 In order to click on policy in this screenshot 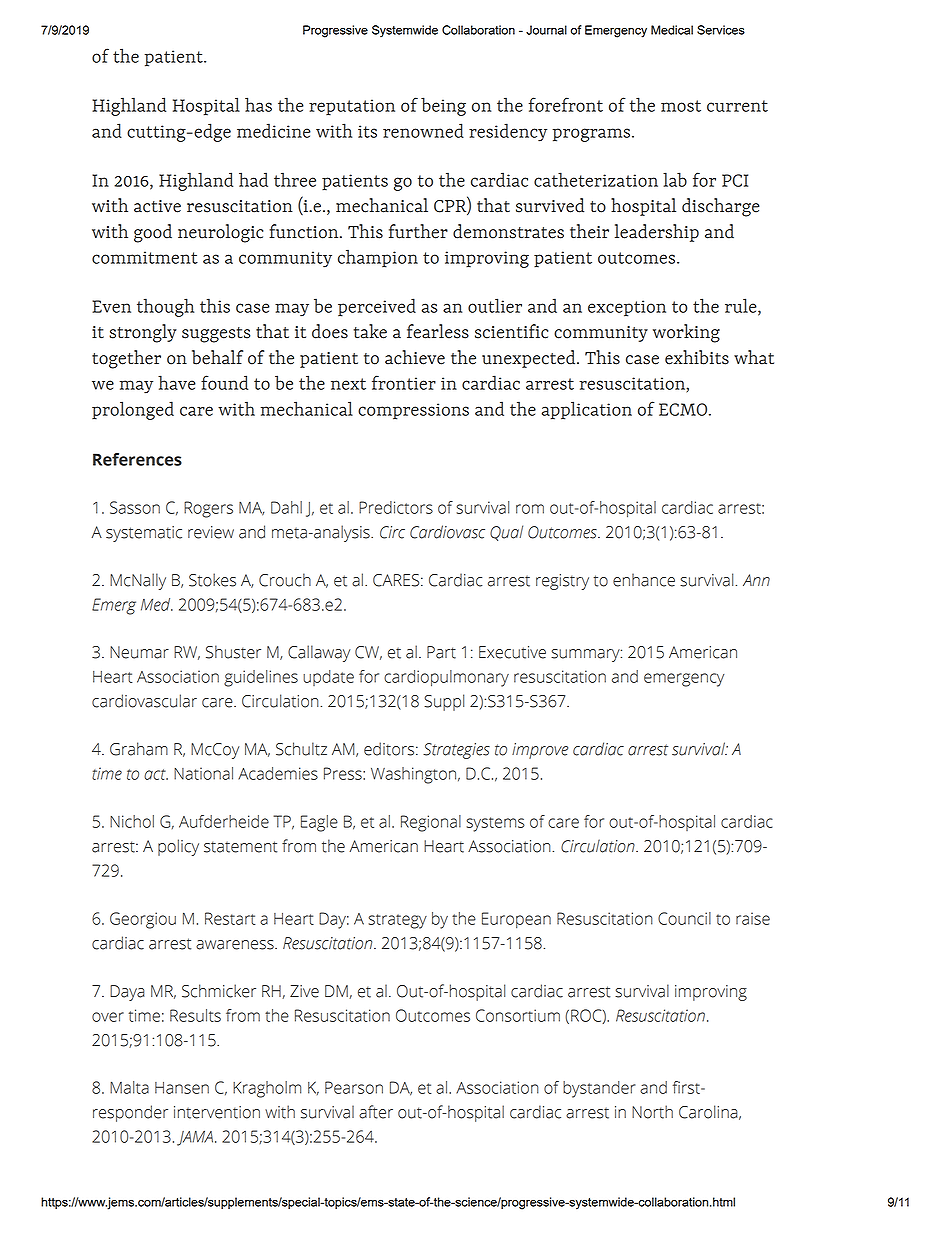, I will do `click(178, 847)`.
